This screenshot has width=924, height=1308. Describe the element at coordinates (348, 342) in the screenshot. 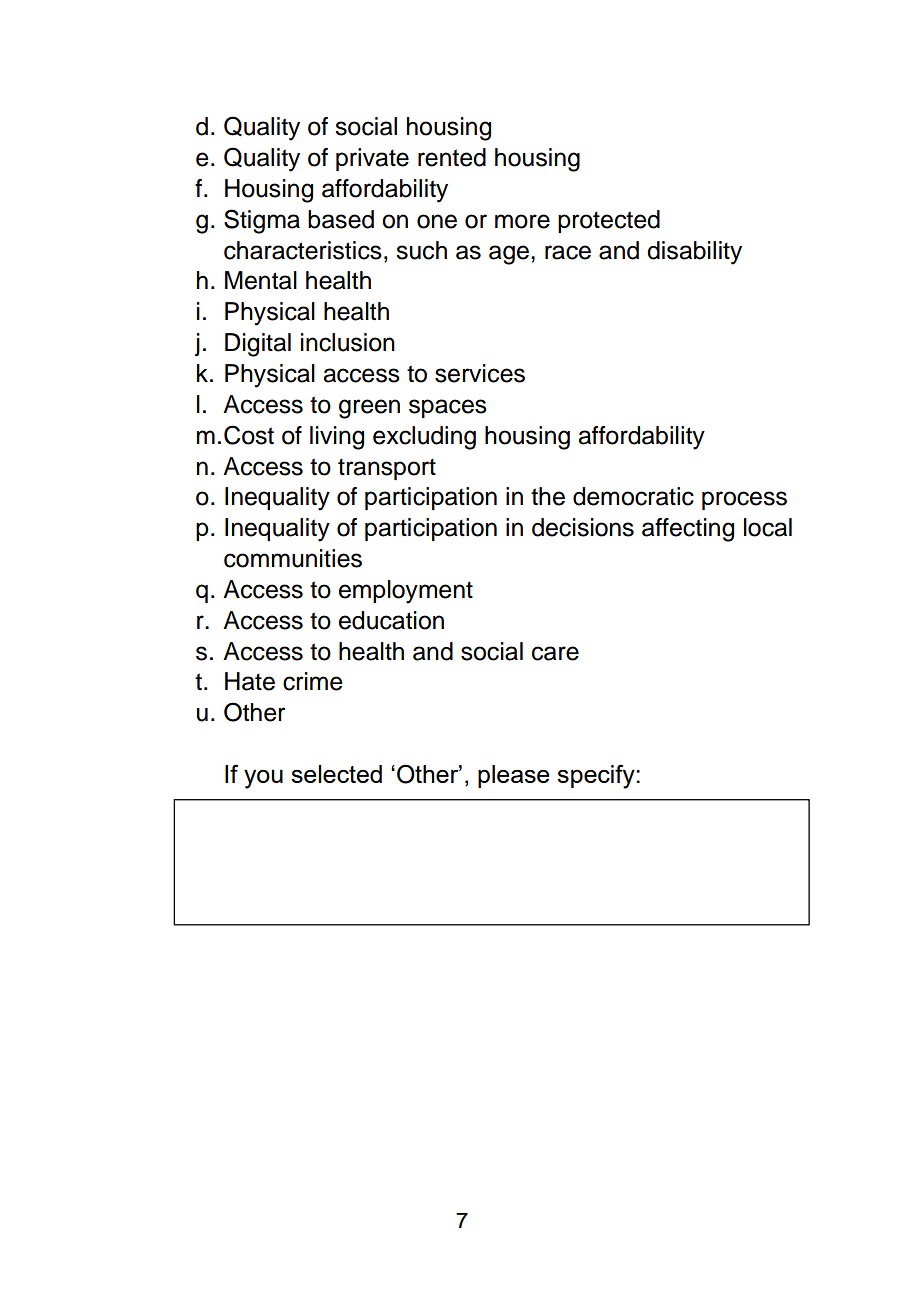

I see `inclusion` at that location.
